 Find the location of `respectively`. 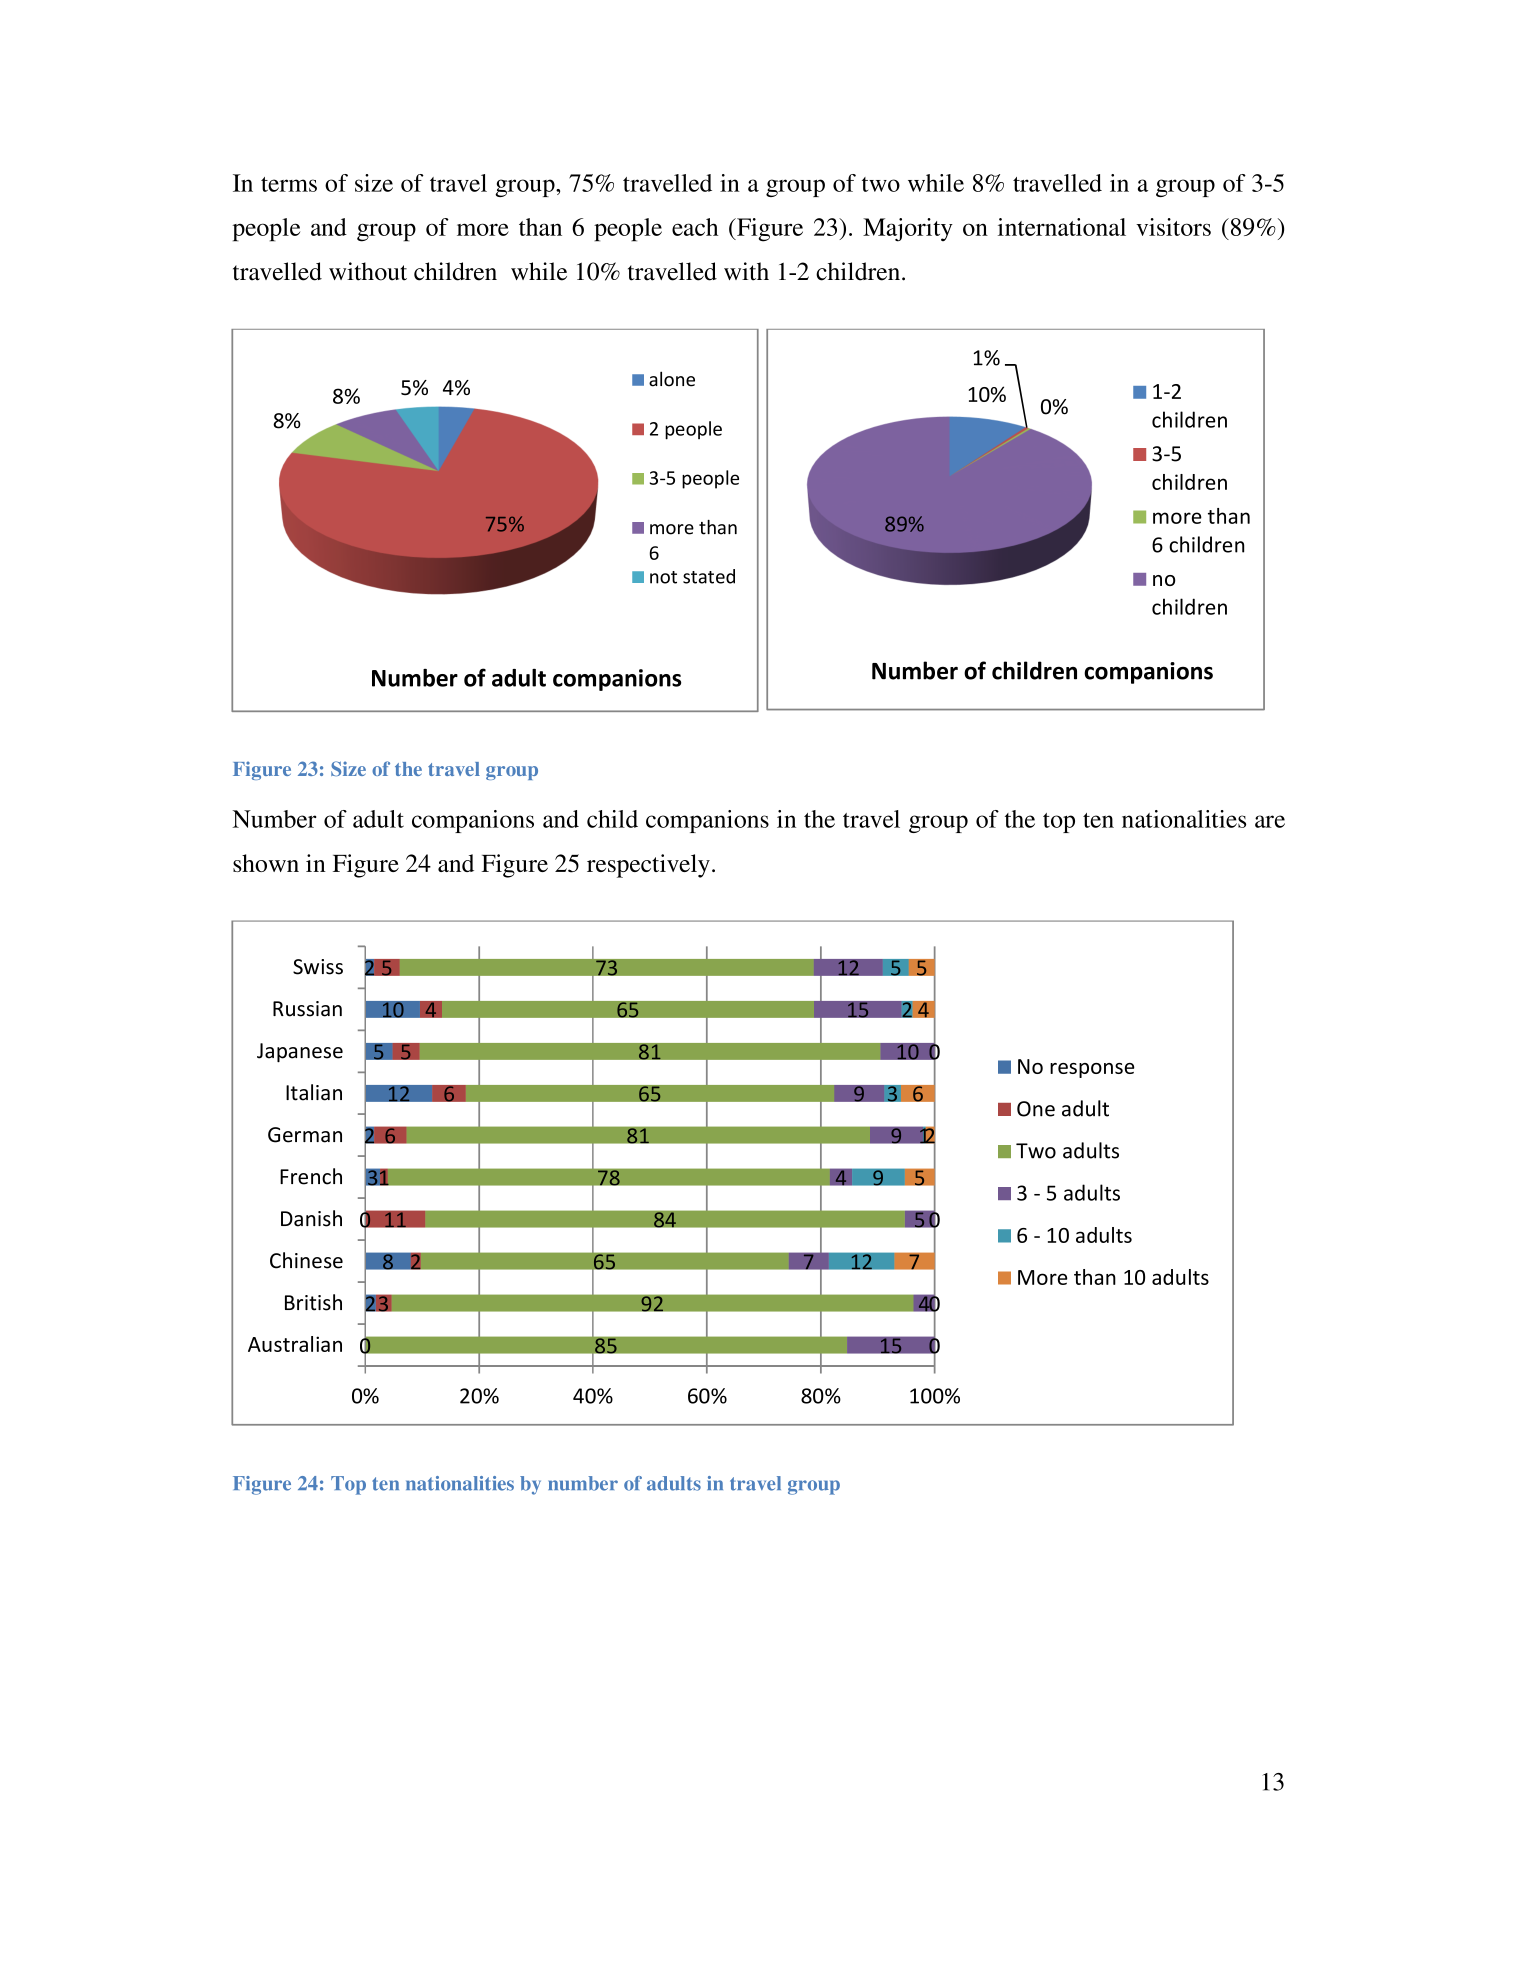

respectively is located at coordinates (648, 866).
